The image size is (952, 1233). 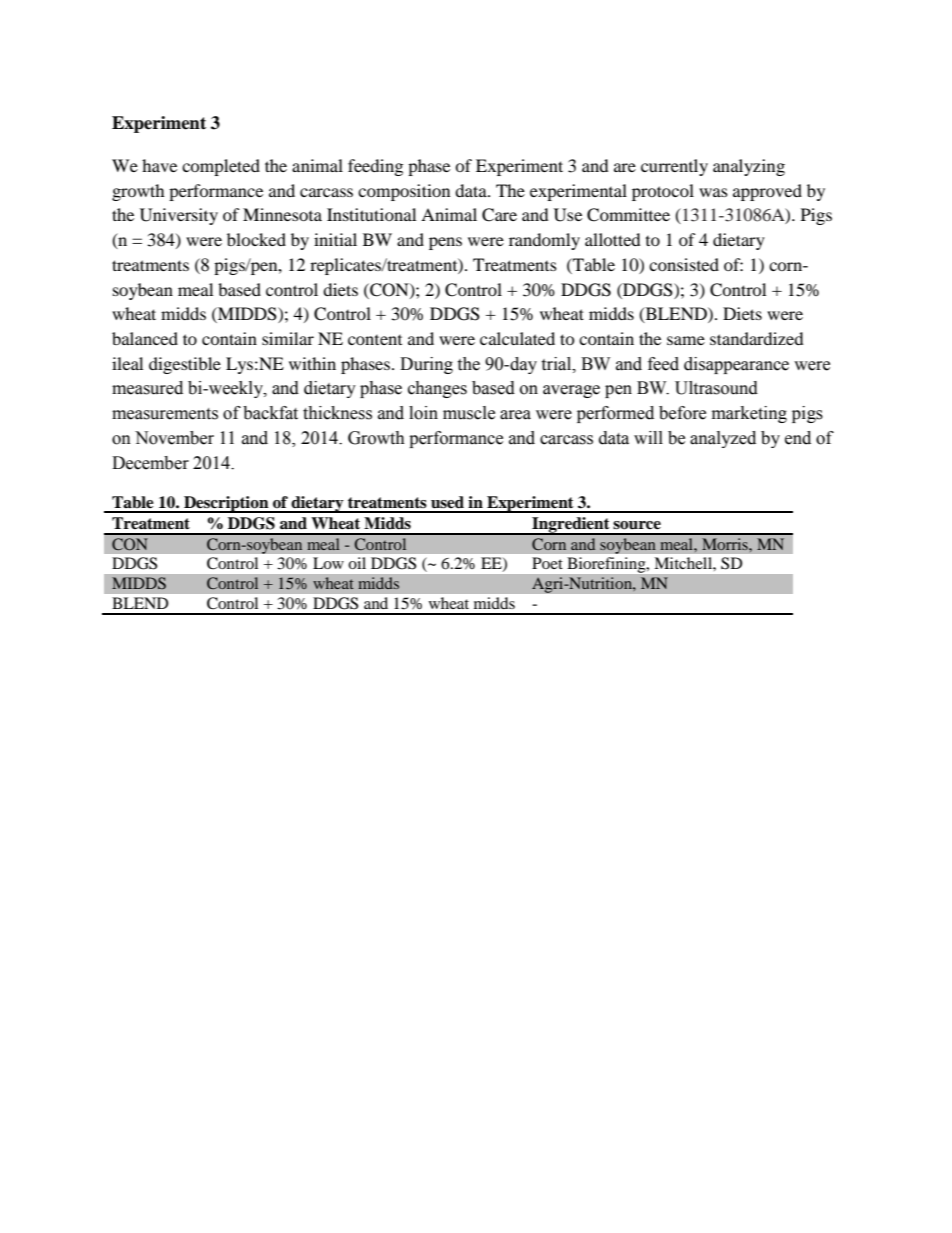 I want to click on oil, so click(x=357, y=563).
